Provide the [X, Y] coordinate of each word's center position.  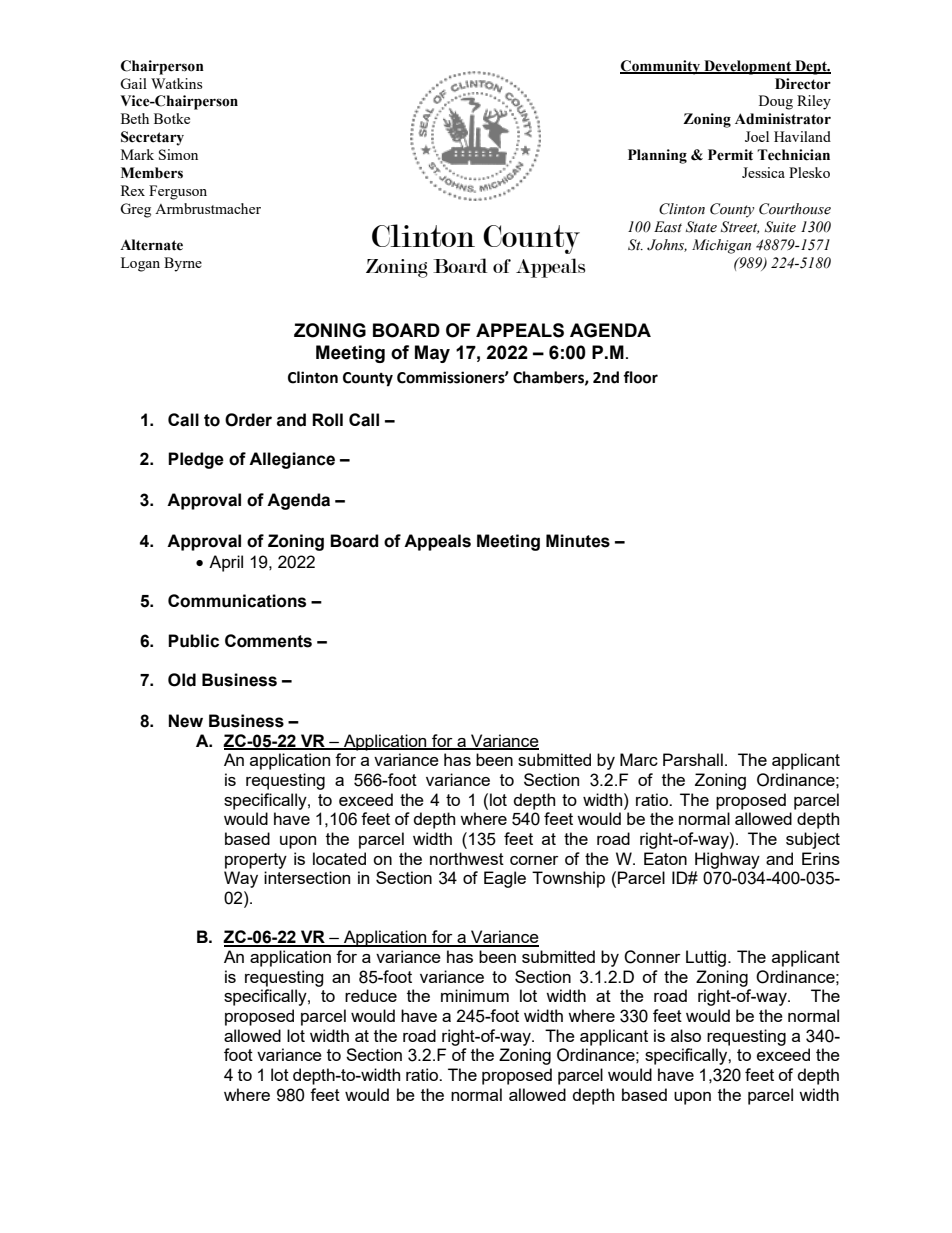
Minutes [578, 541]
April [226, 563]
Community [661, 67]
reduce [371, 995]
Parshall [693, 759]
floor [640, 377]
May [432, 354]
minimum [475, 995]
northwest [467, 858]
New [186, 721]
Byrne [183, 264]
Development [748, 67]
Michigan [721, 246]
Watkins [176, 83]
